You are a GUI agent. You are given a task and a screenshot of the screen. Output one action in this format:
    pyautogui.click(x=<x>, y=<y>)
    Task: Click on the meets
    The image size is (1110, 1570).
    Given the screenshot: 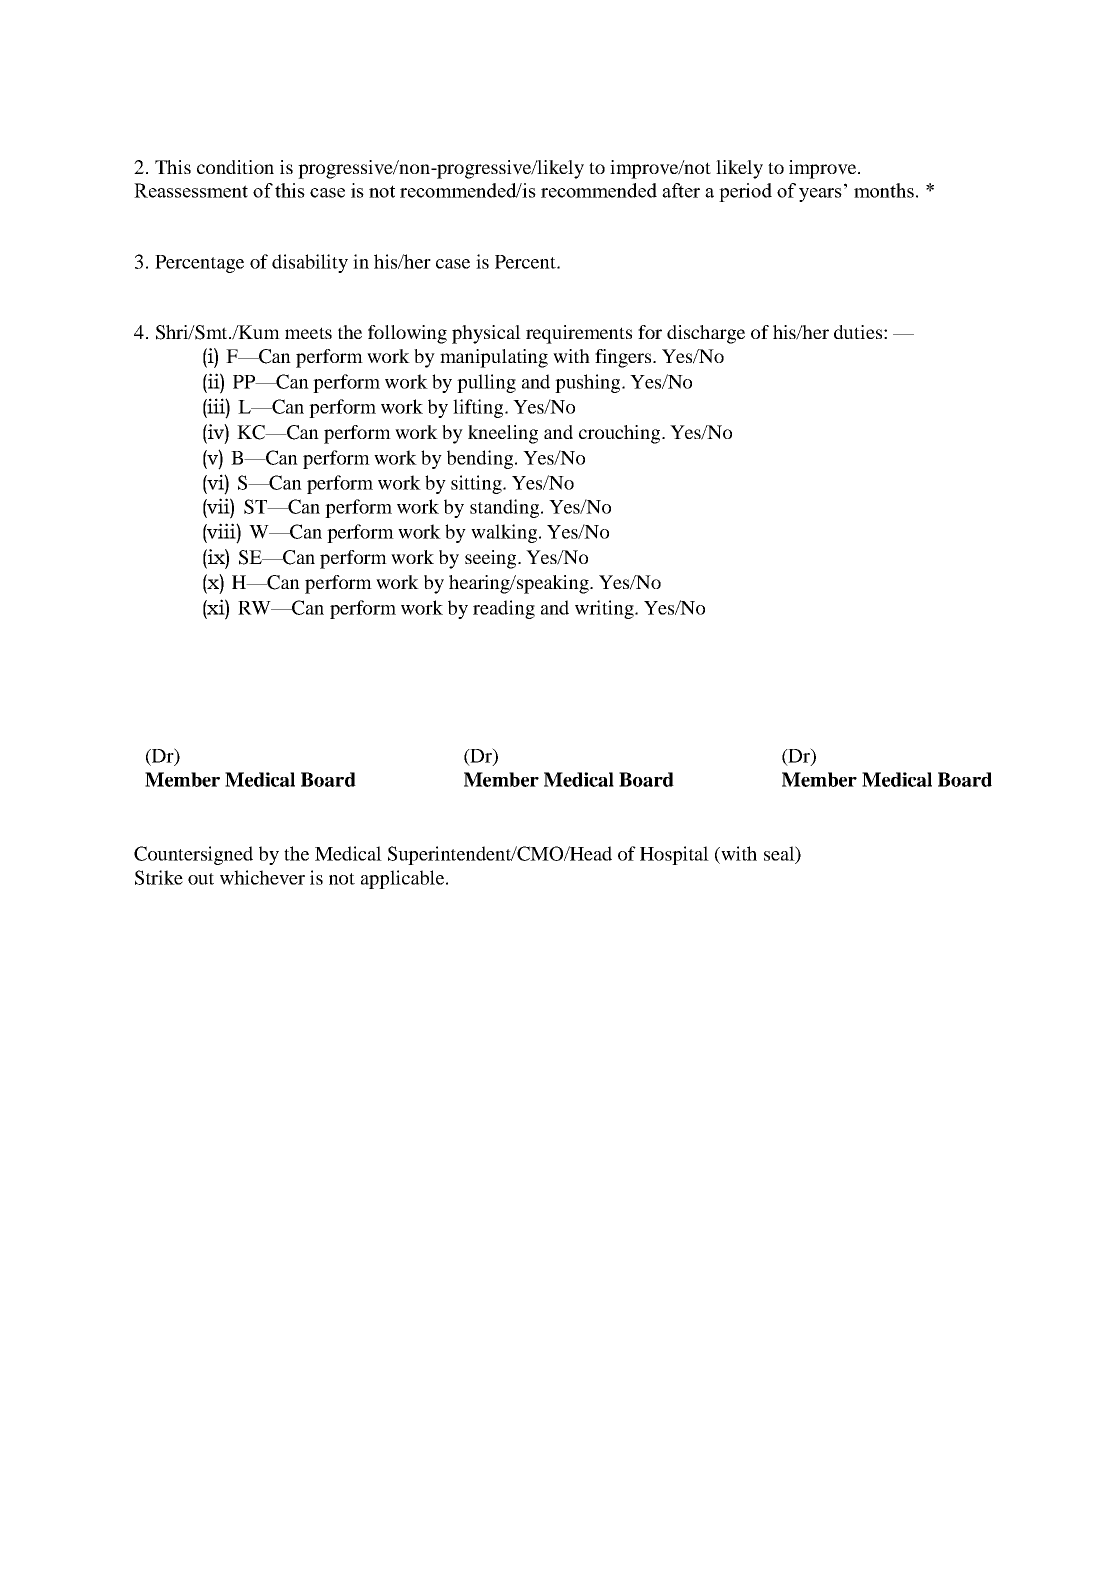 What is the action you would take?
    pyautogui.click(x=308, y=333)
